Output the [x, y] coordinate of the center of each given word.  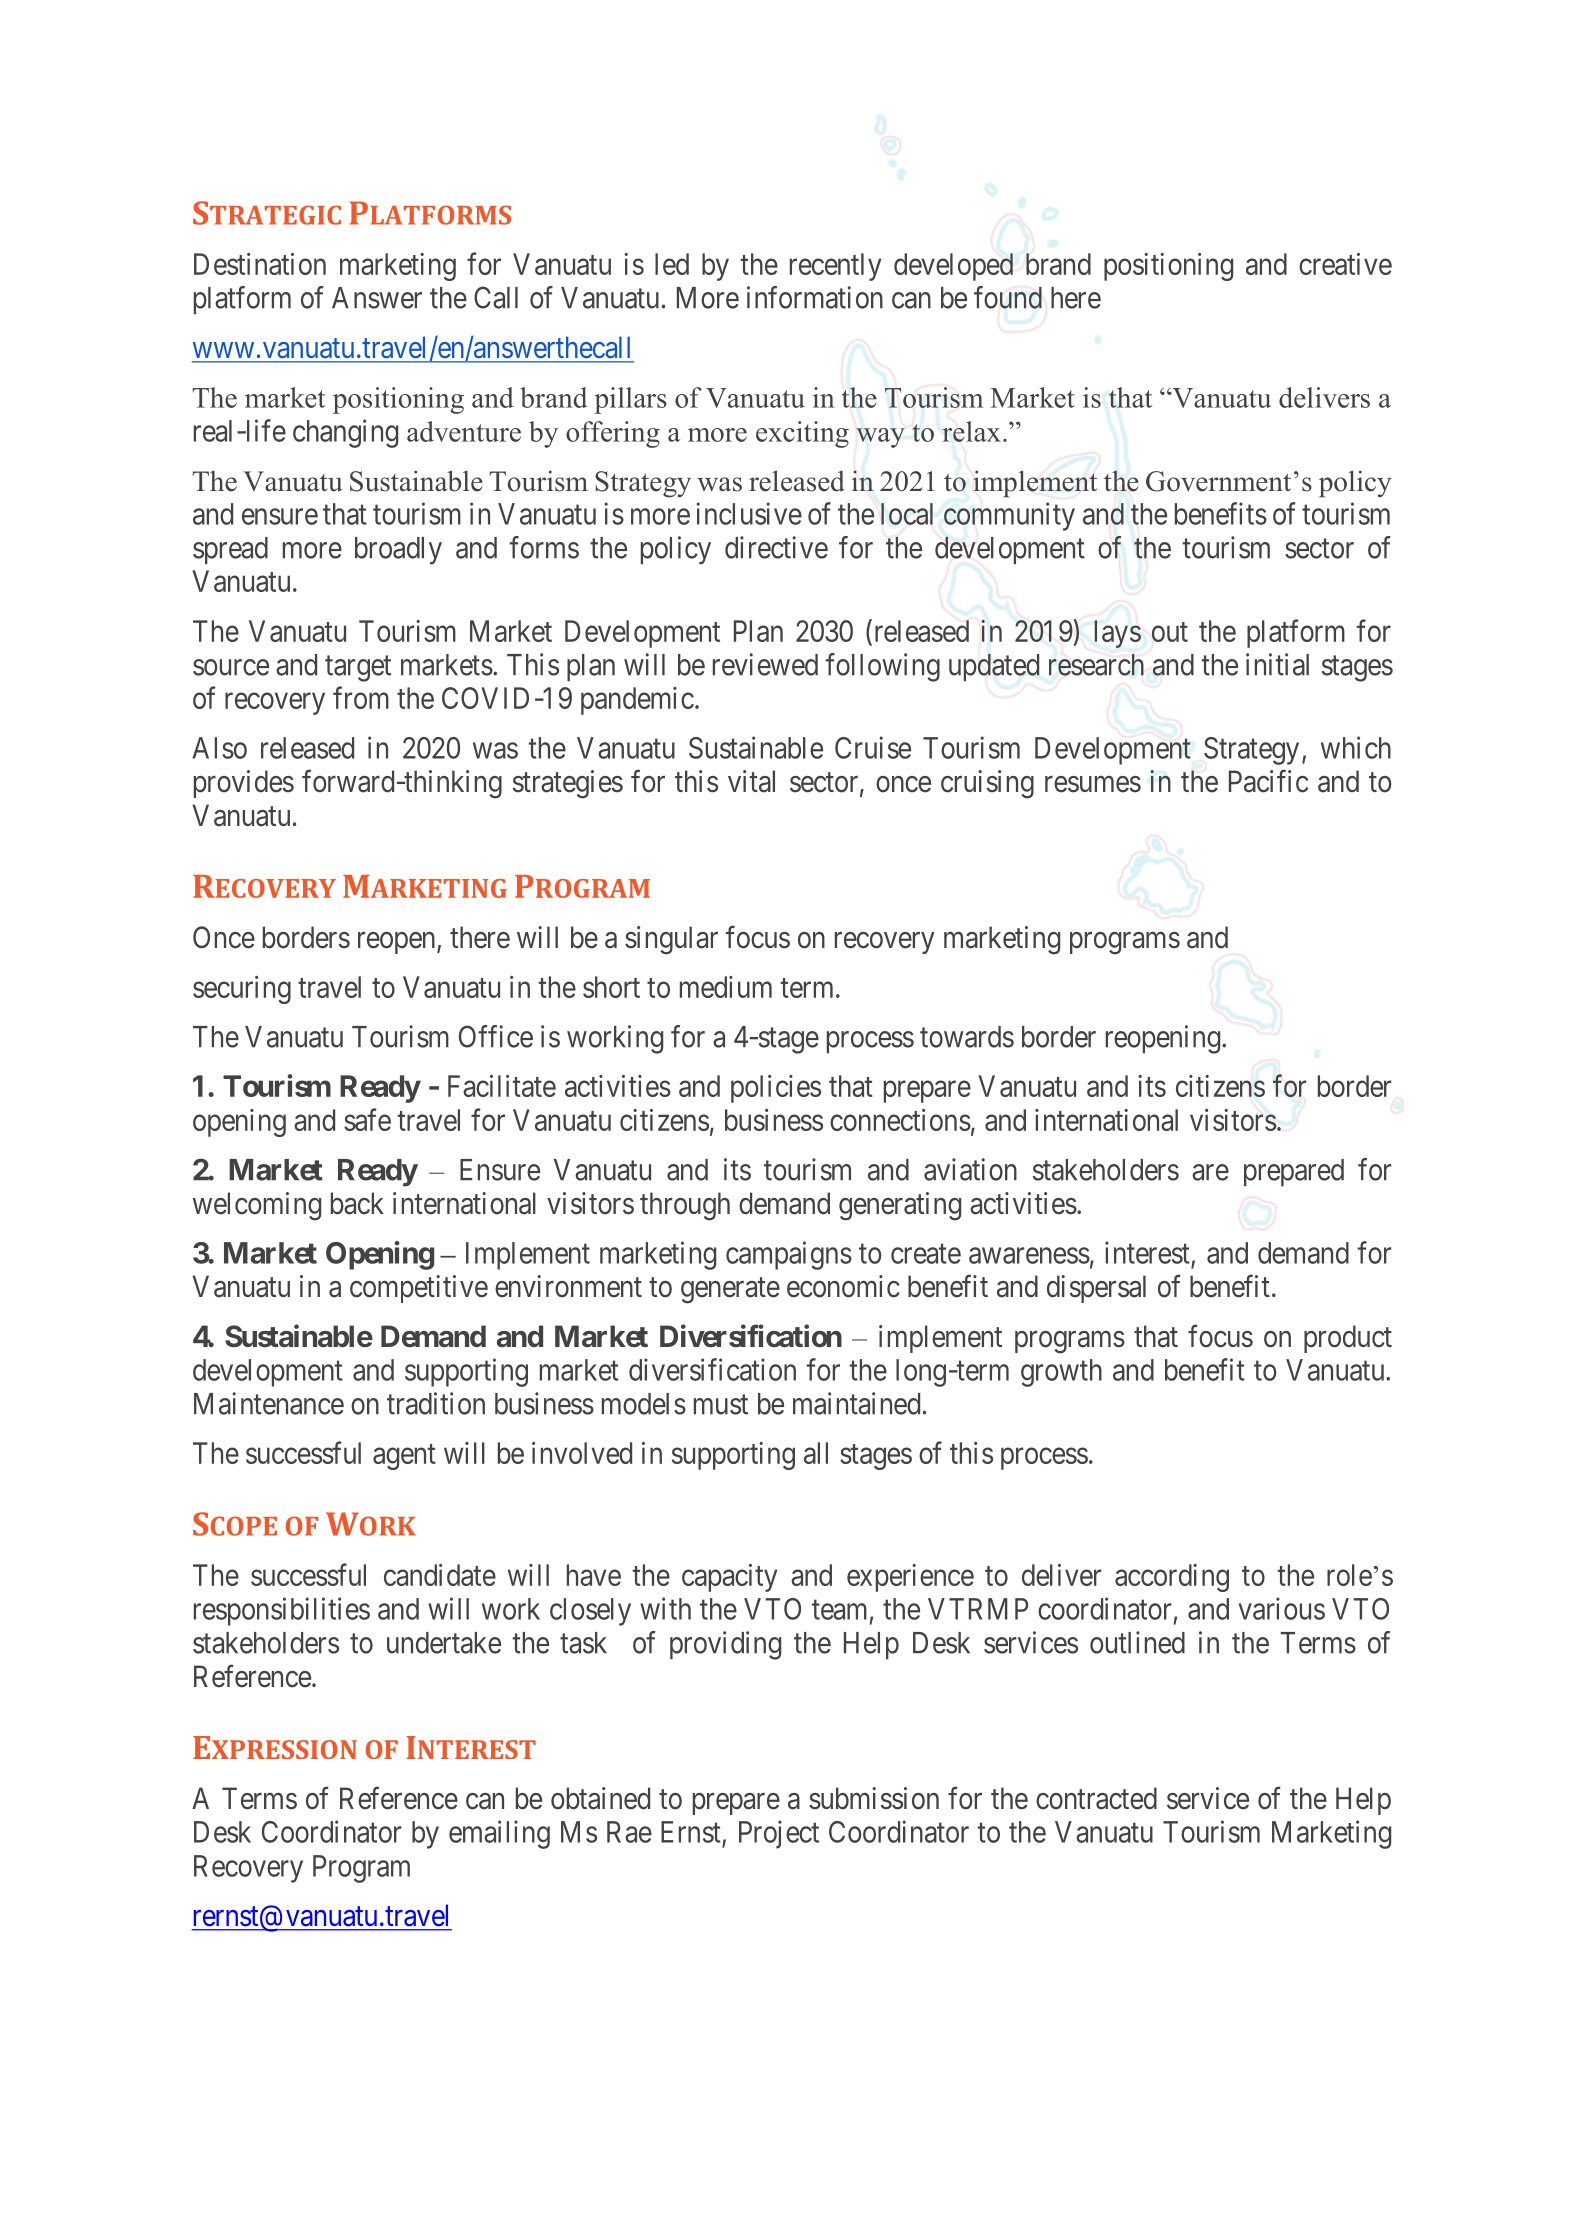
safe [367, 1119]
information [815, 297]
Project [779, 1834]
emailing [499, 1834]
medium [726, 987]
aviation [970, 1169]
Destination [260, 264]
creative [1345, 264]
